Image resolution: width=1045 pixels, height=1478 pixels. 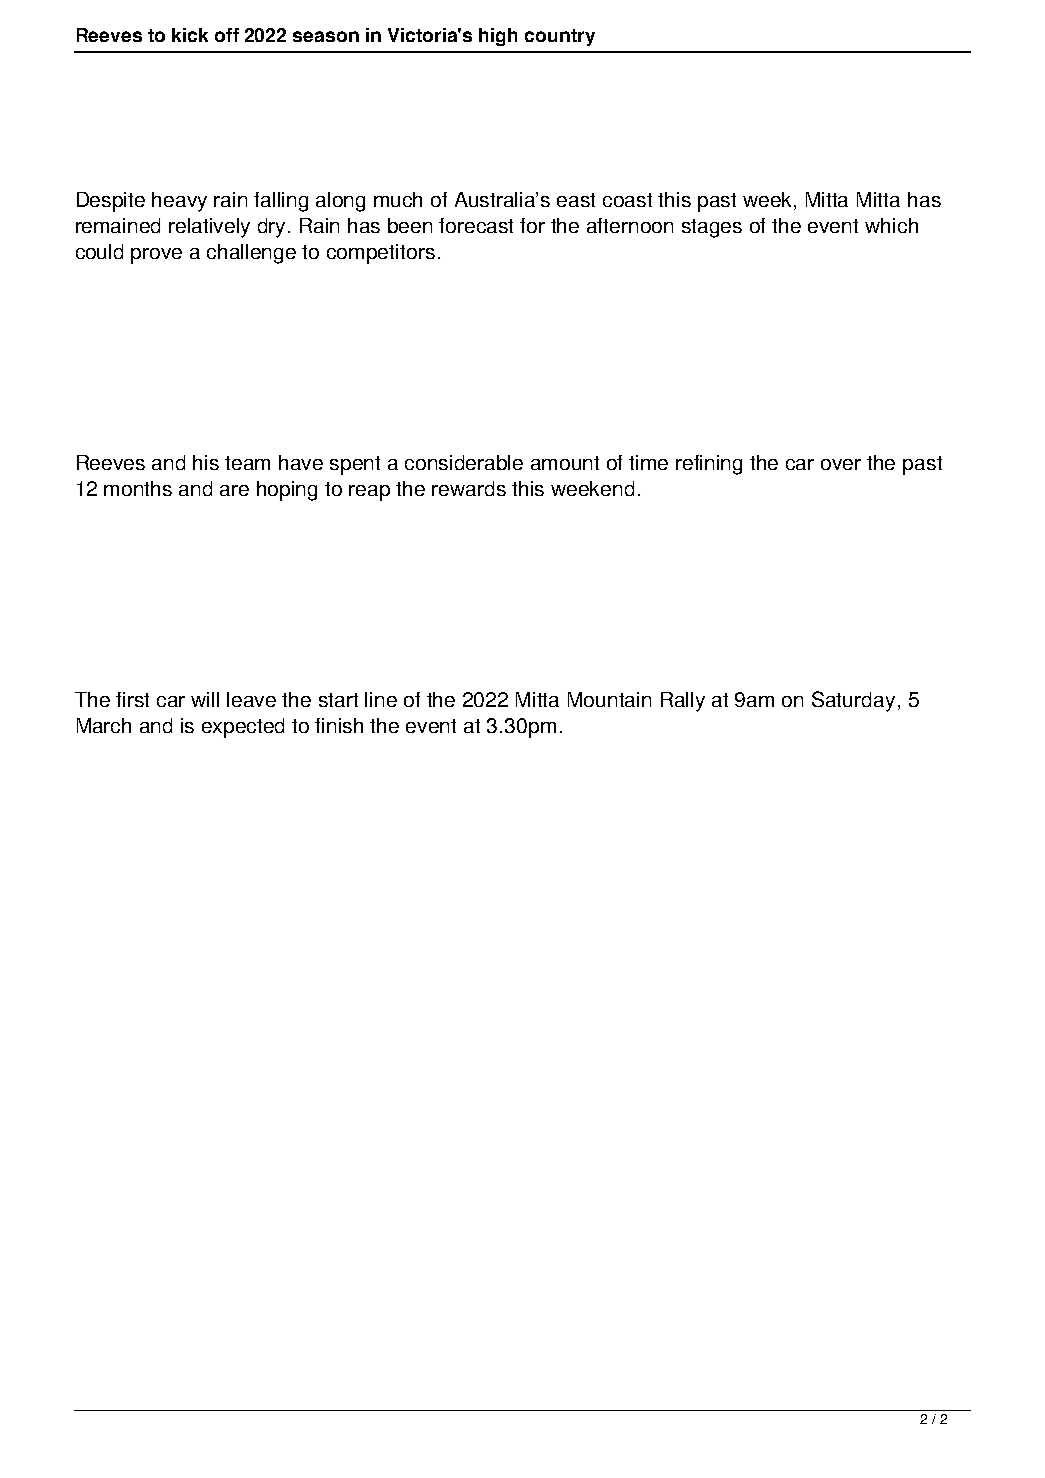 What do you see at coordinates (560, 37) in the document?
I see `country` at bounding box center [560, 37].
